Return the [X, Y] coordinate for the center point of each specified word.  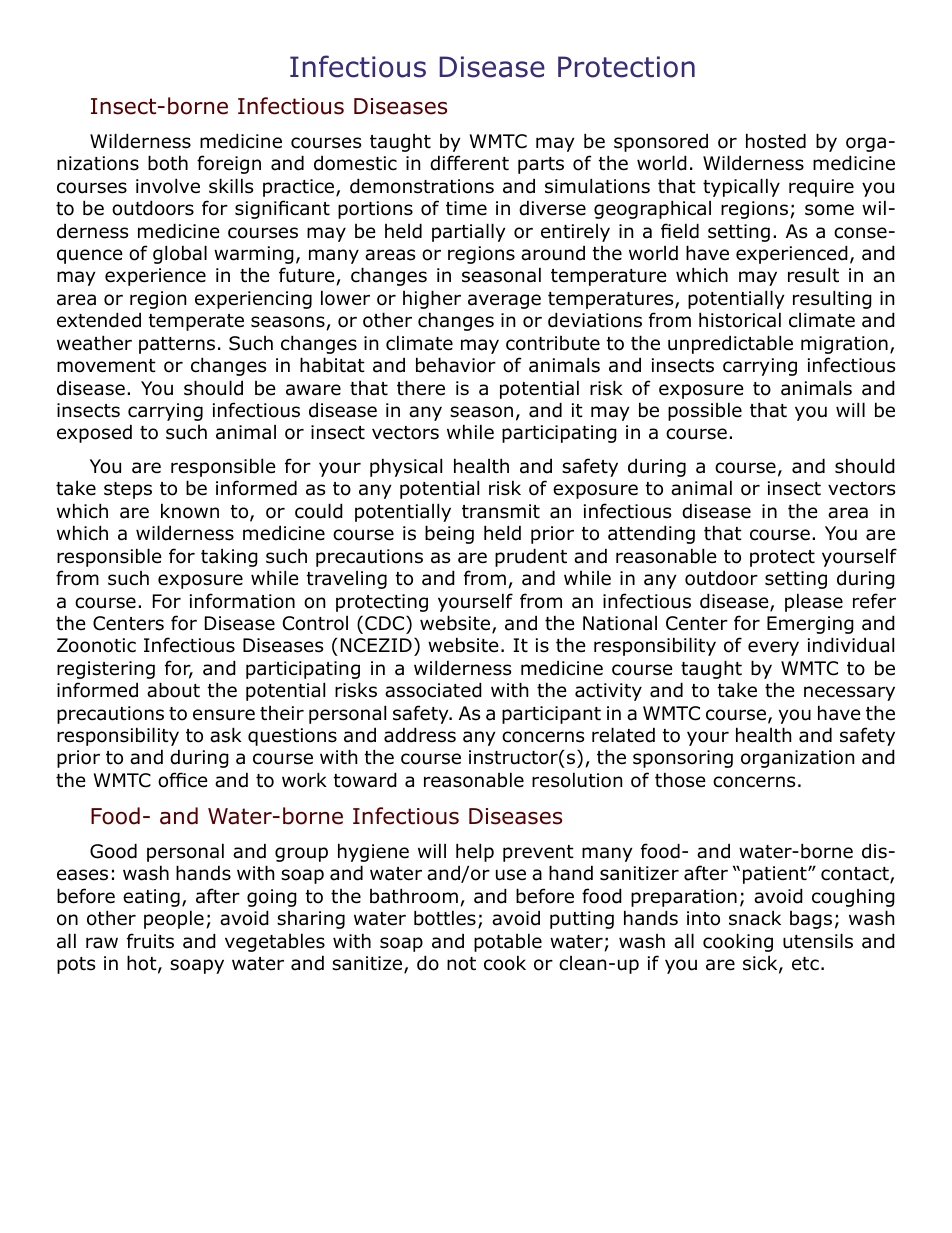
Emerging [810, 625]
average [504, 301]
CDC [386, 623]
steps [128, 490]
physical [406, 467]
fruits [150, 941]
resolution [577, 780]
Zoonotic [96, 645]
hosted [776, 141]
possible [705, 411]
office [183, 780]
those [680, 780]
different [469, 163]
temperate [196, 322]
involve [168, 186]
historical [740, 320]
